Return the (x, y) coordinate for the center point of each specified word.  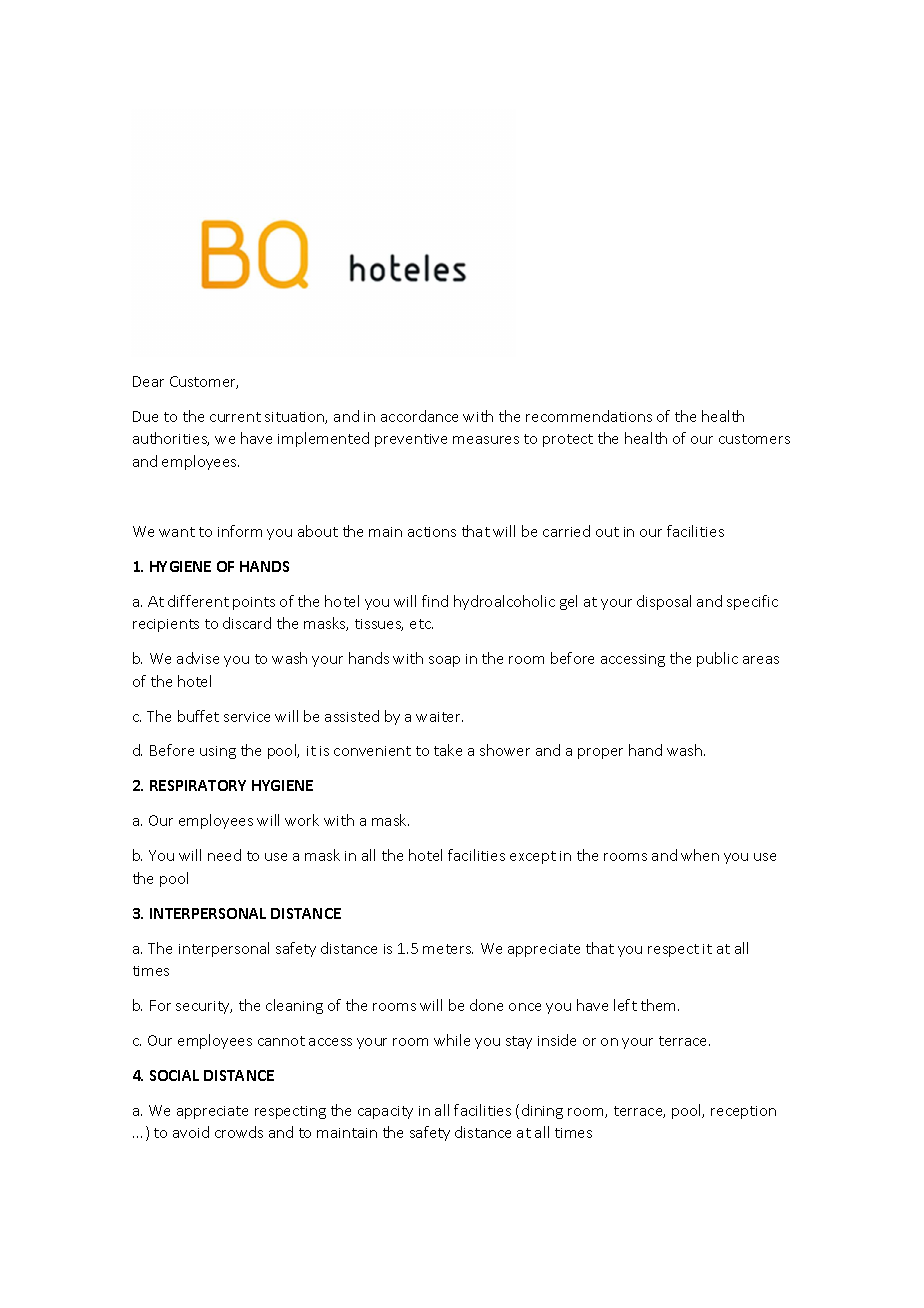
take (448, 750)
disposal (664, 602)
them (660, 1005)
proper (600, 753)
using (218, 752)
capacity (385, 1112)
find (435, 601)
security (204, 1007)
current (235, 417)
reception (743, 1112)
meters (448, 949)
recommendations (589, 416)
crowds (239, 1132)
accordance (419, 416)
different (198, 601)
